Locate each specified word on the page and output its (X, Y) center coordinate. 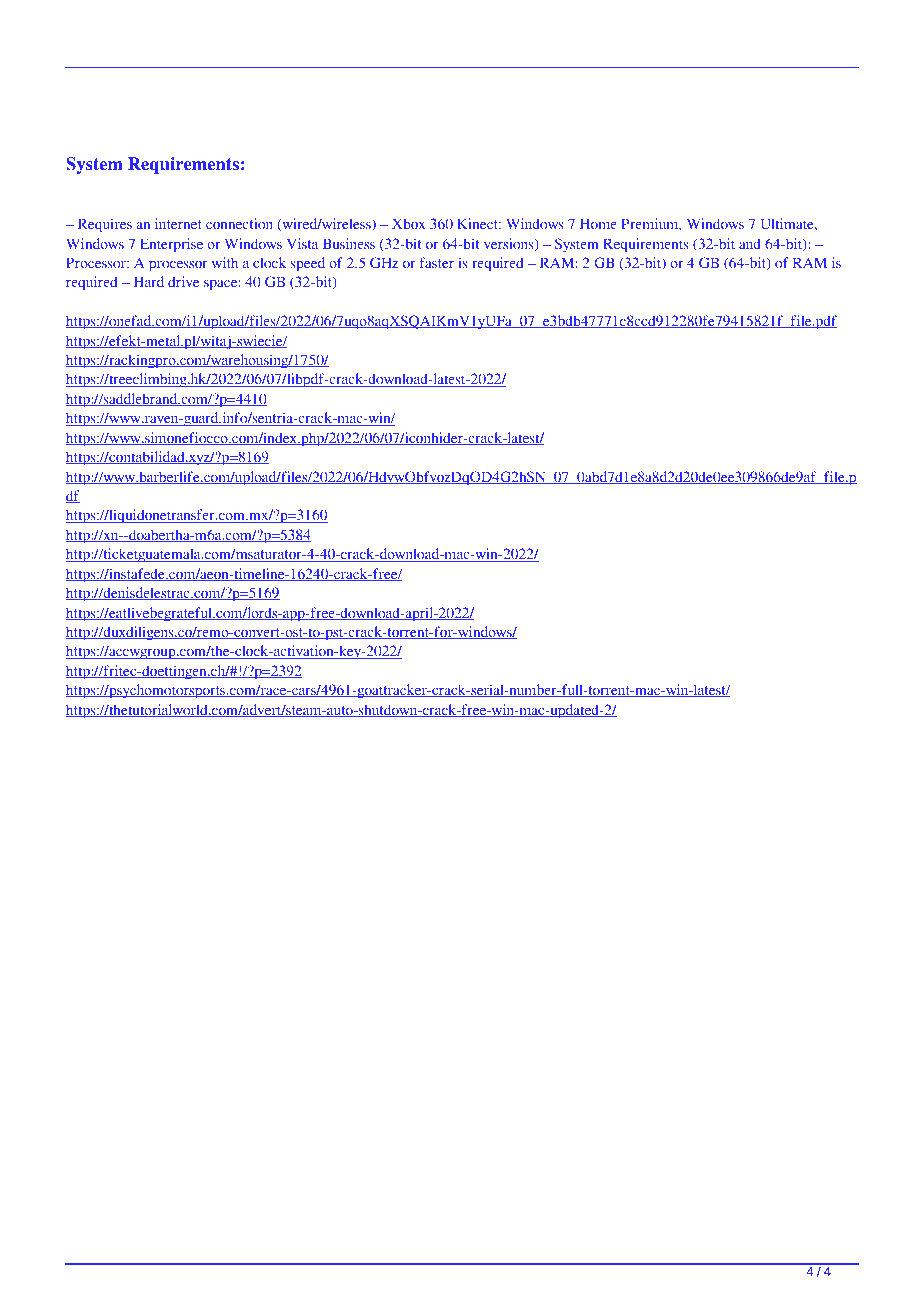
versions (510, 244)
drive (183, 281)
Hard (149, 281)
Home (598, 223)
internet (178, 223)
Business (349, 243)
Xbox (408, 223)
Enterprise (171, 245)
